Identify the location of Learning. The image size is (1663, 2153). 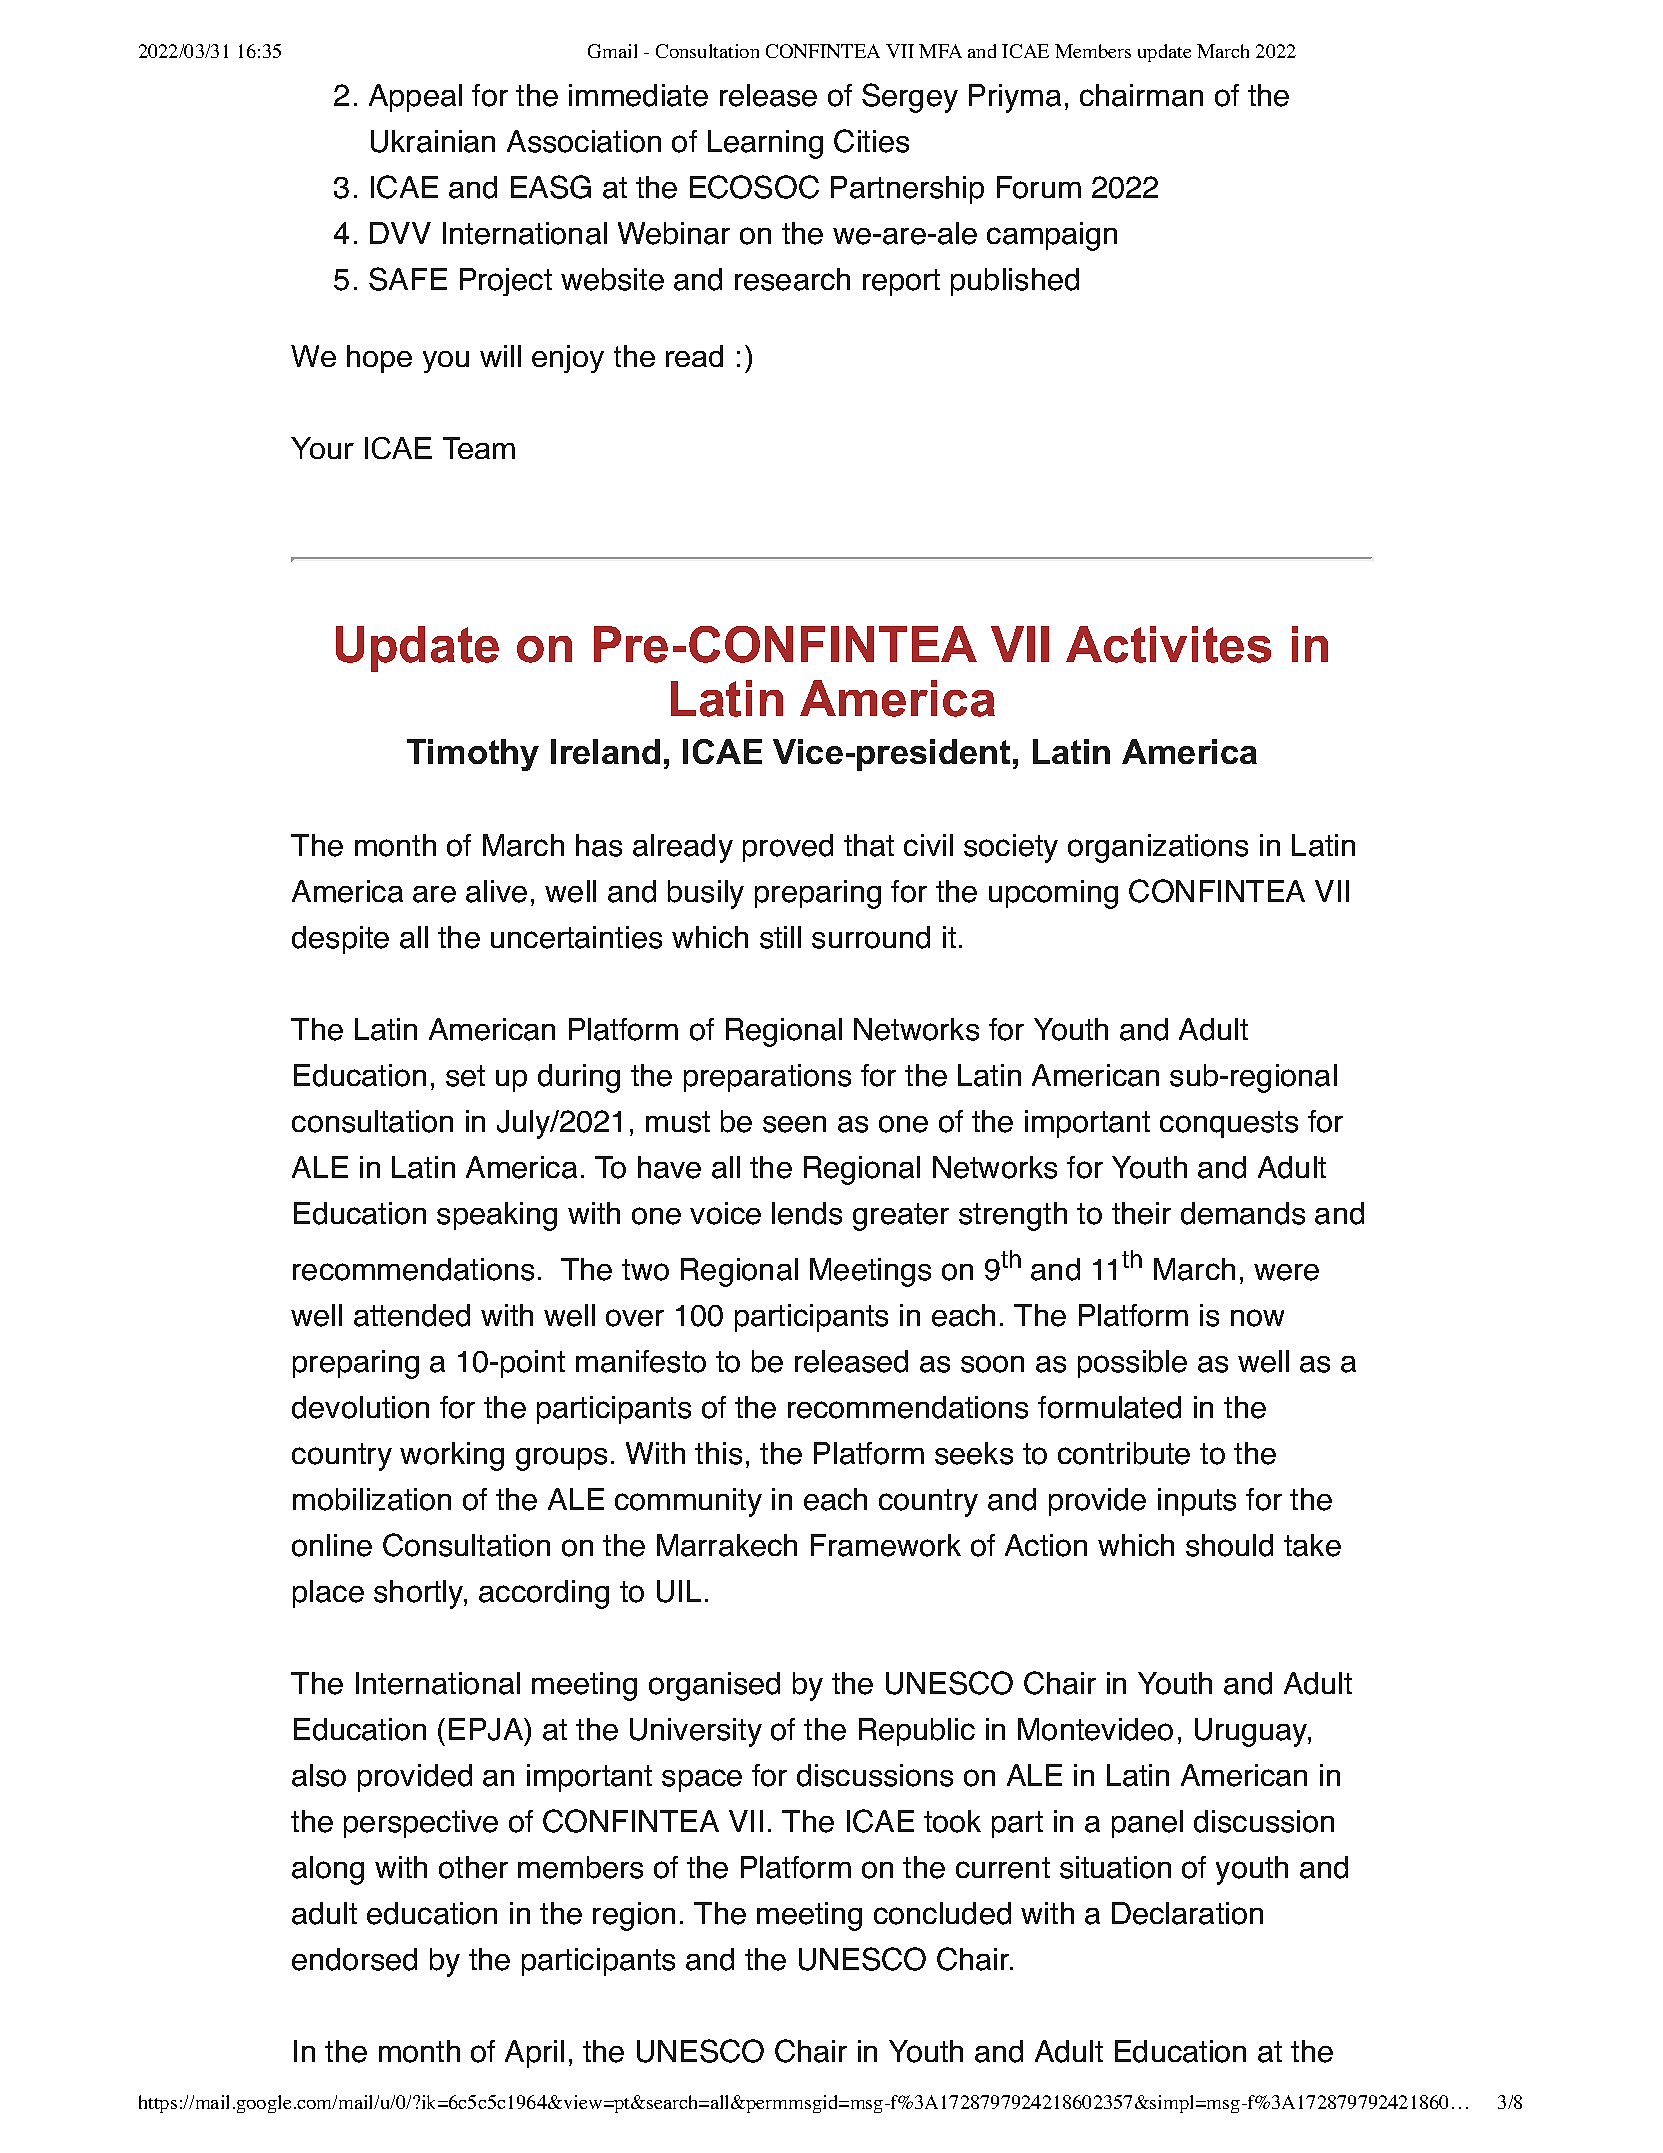
(765, 144).
